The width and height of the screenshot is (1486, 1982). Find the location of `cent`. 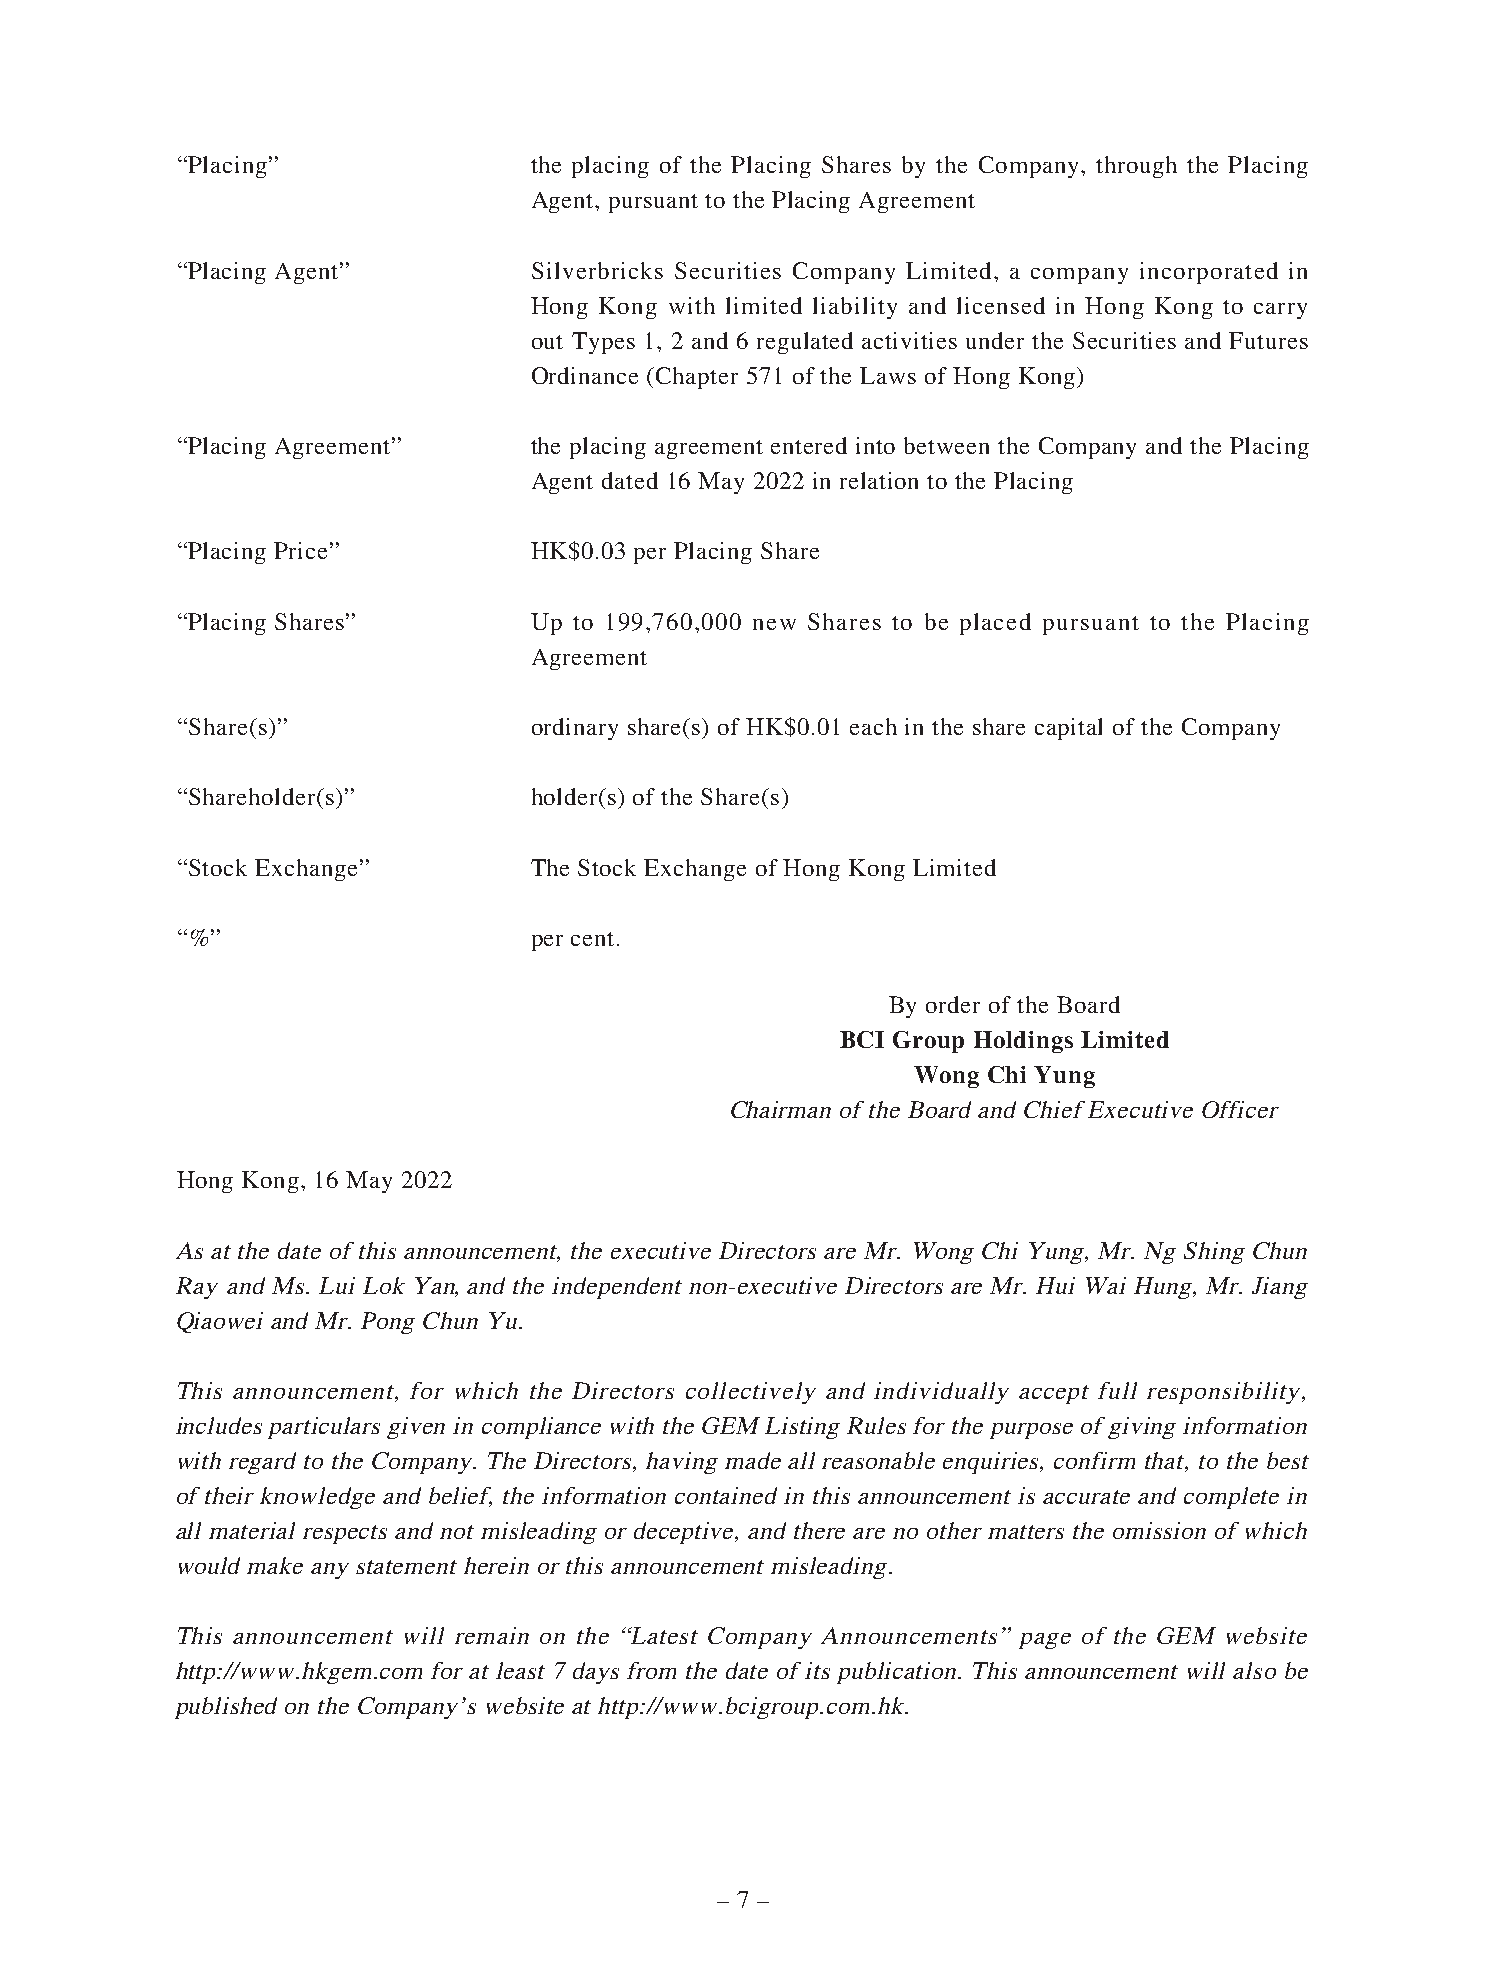

cent is located at coordinates (592, 939).
